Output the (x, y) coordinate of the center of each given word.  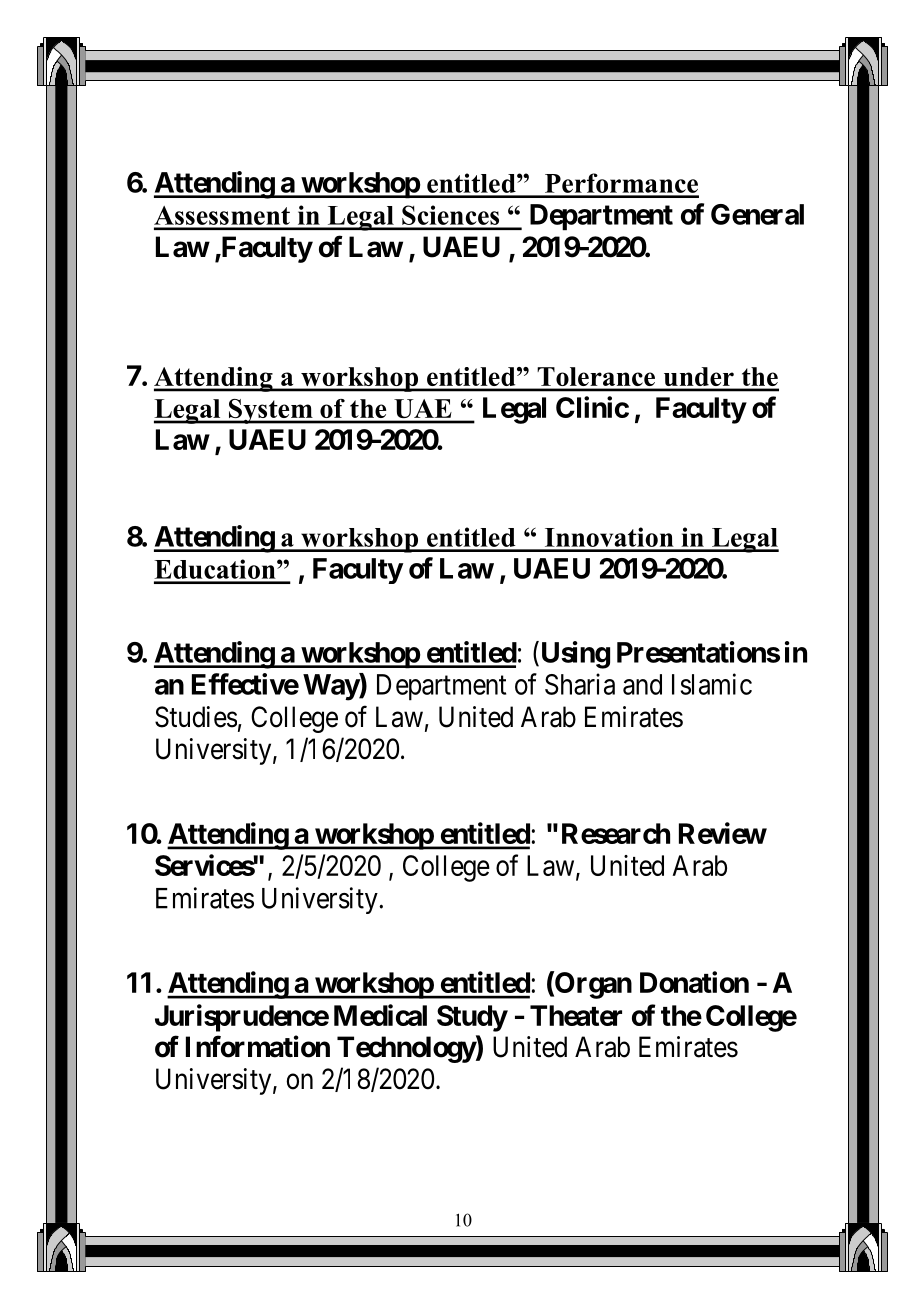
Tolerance (596, 376)
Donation (694, 982)
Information (258, 1046)
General (757, 214)
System (271, 411)
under (699, 376)
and (642, 684)
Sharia (580, 684)
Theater (576, 1015)
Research (616, 833)
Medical (380, 1015)
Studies (196, 717)
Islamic (712, 684)
